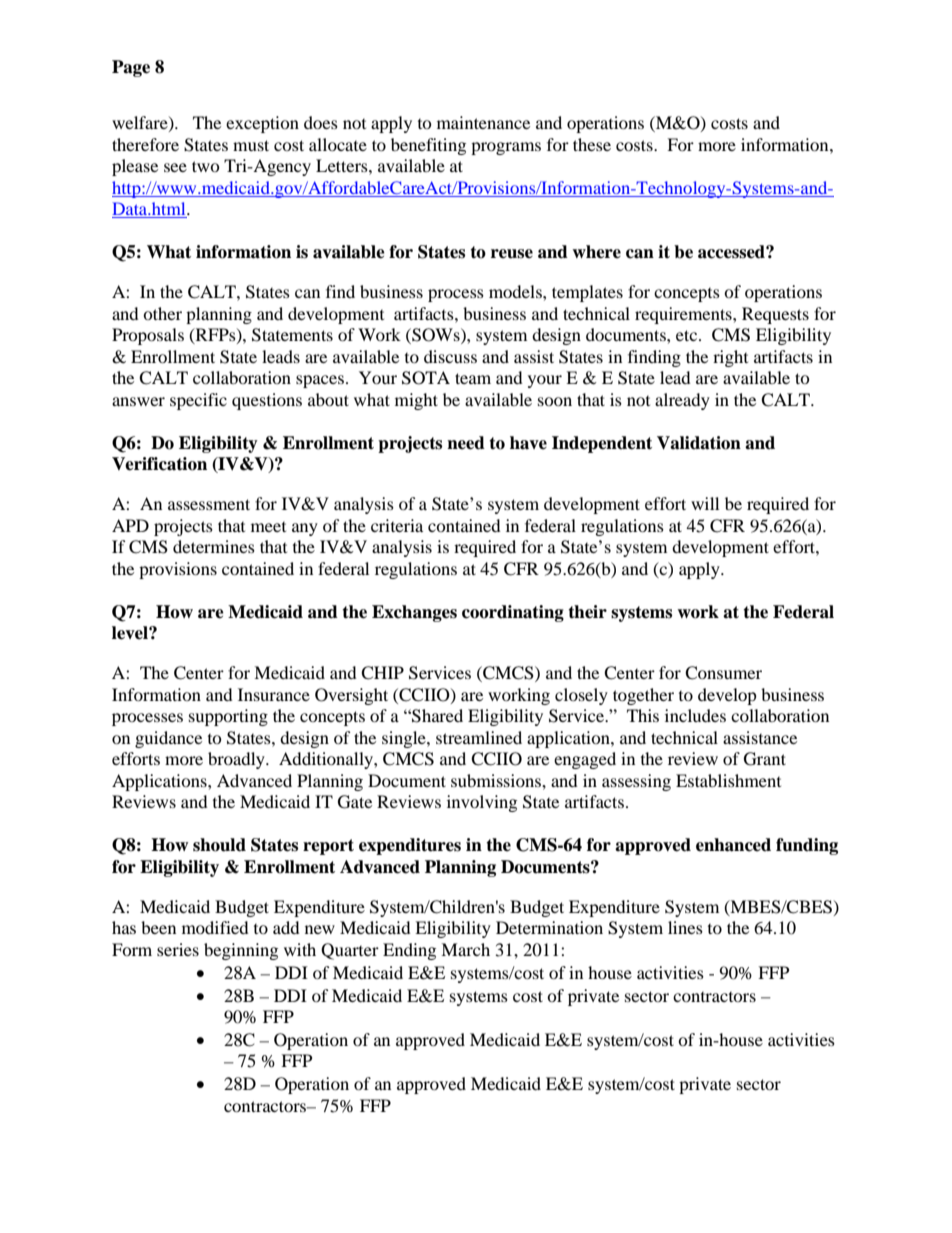  I want to click on specific, so click(198, 401).
